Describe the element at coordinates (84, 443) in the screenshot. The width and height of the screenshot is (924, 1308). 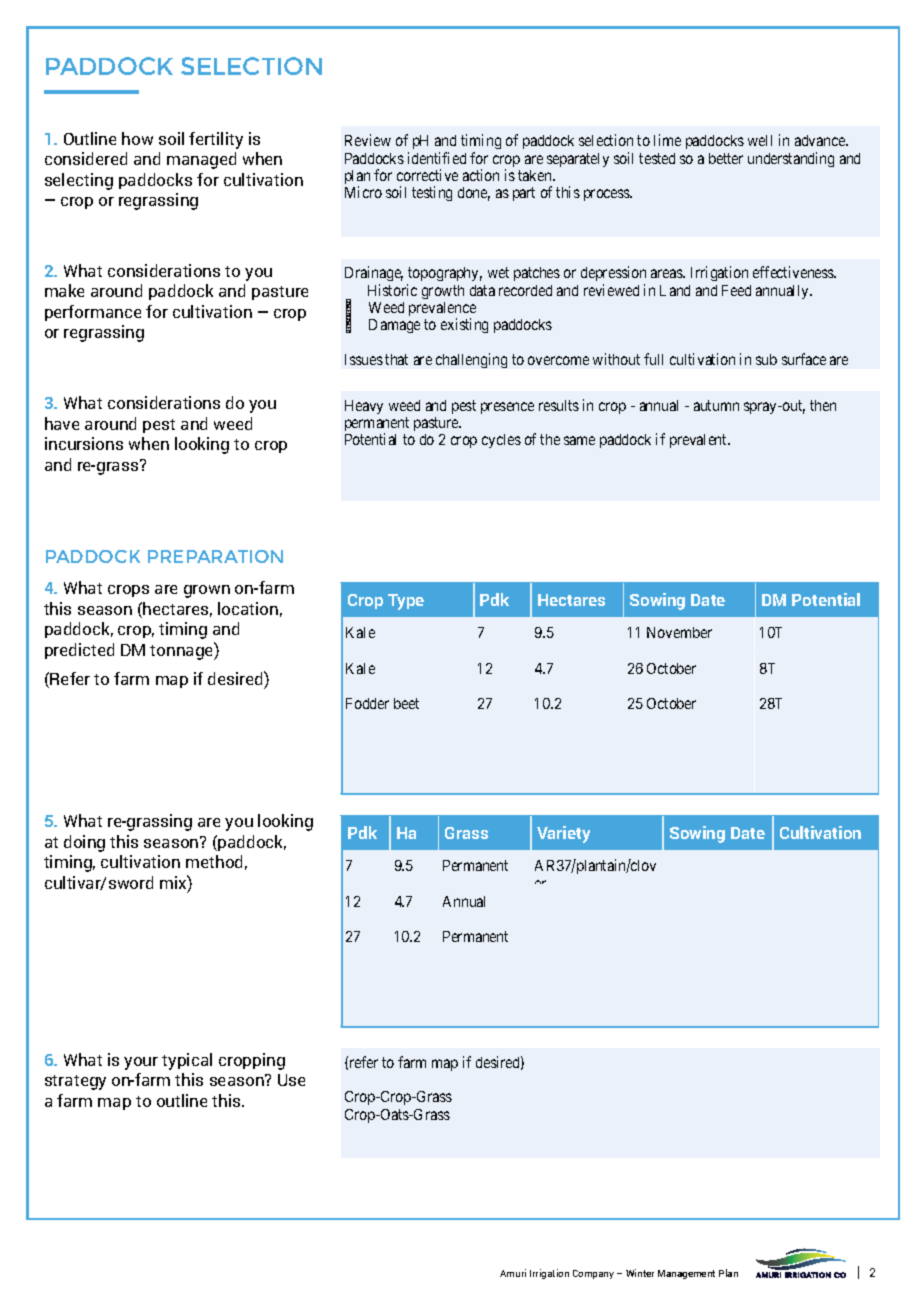
I see `incursions` at that location.
